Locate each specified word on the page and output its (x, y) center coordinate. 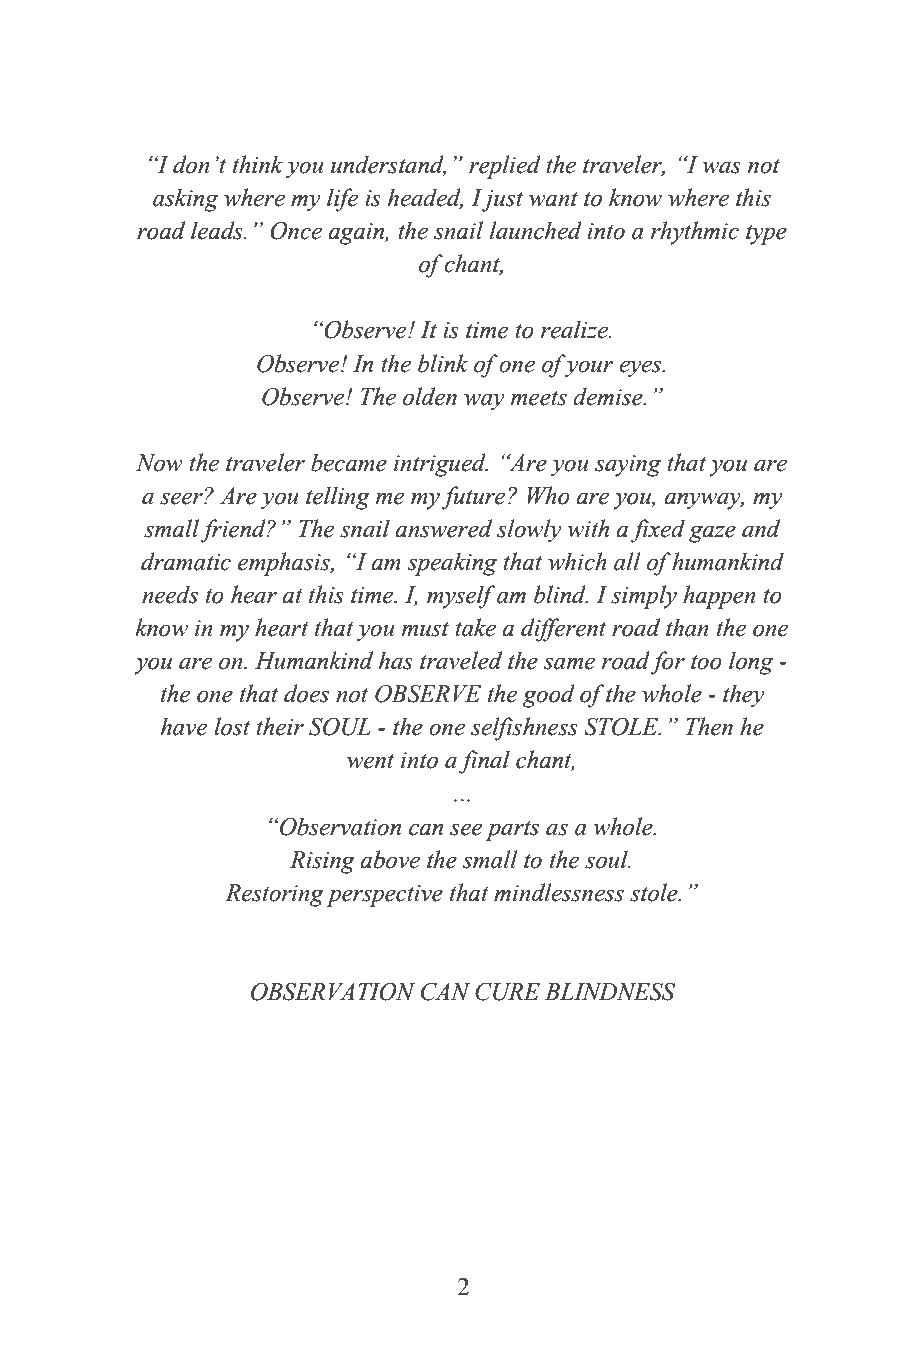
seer (182, 498)
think (258, 164)
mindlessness (559, 892)
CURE (507, 992)
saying (628, 466)
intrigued (441, 465)
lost (232, 726)
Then (709, 726)
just (502, 201)
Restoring (274, 895)
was (722, 167)
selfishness (524, 729)
